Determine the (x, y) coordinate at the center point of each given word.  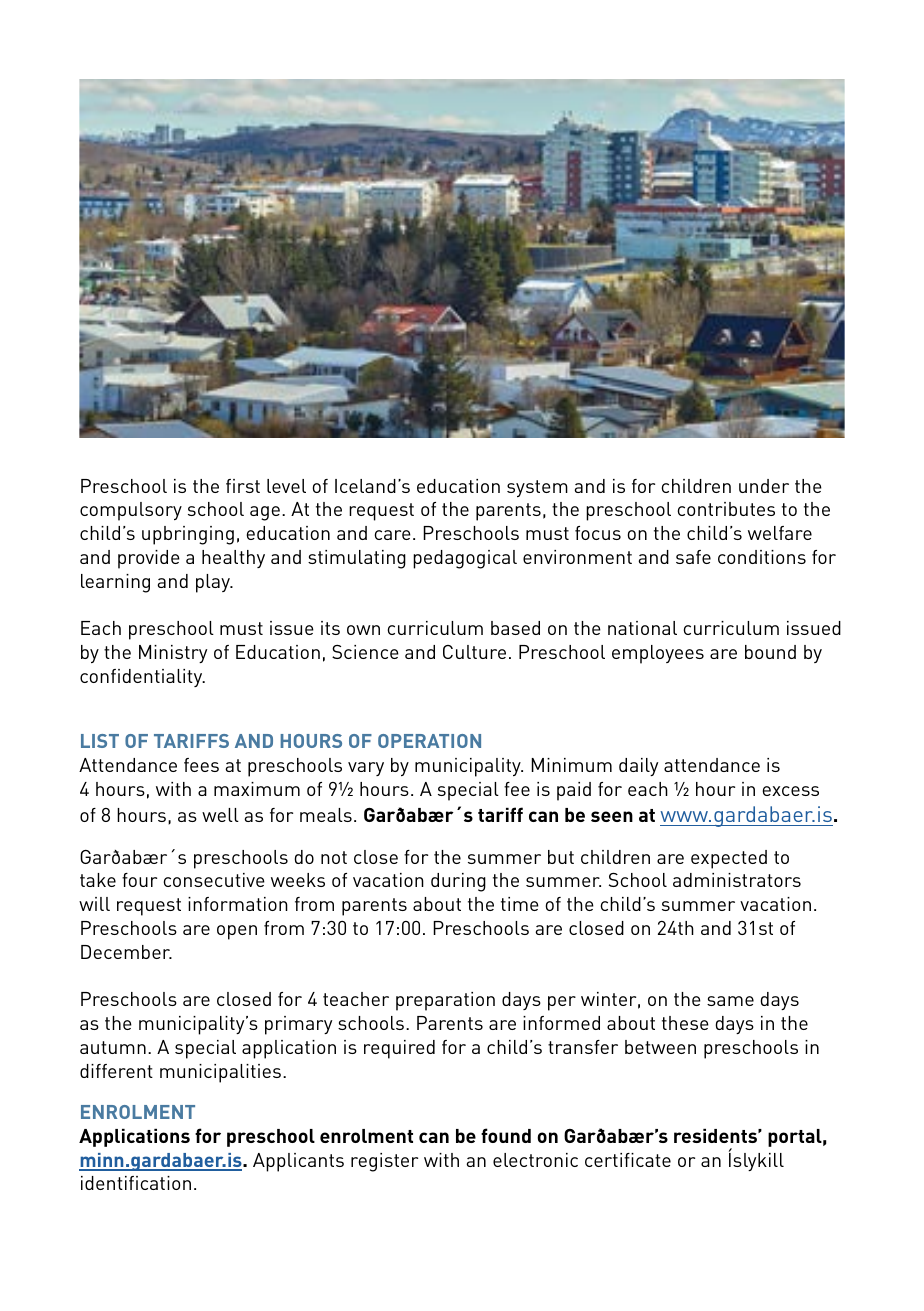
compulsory (131, 511)
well (220, 815)
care (392, 535)
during (458, 882)
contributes (726, 509)
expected (729, 859)
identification (136, 1183)
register (384, 1162)
